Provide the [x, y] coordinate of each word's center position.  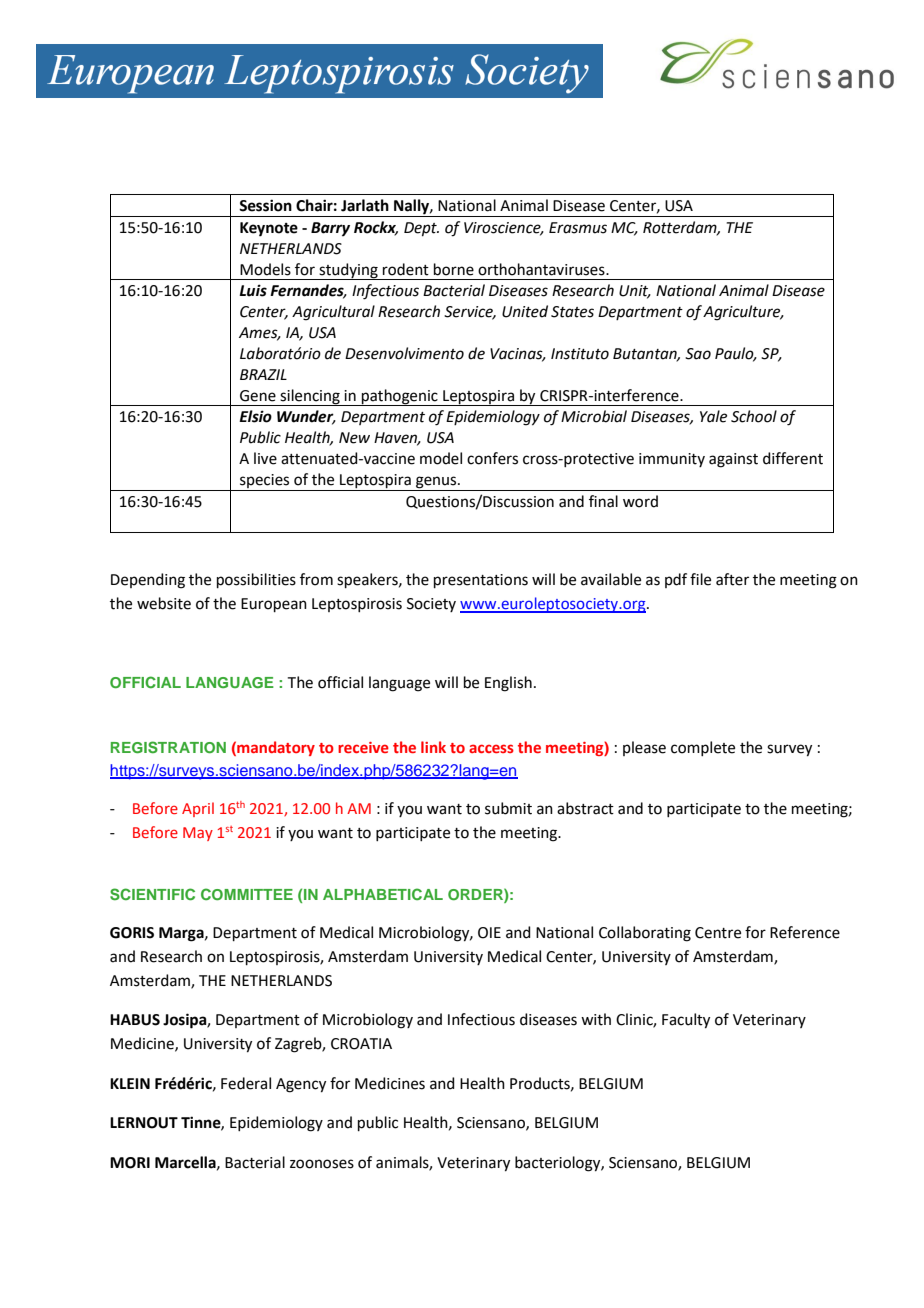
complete [703, 748]
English [508, 684]
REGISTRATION [168, 747]
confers [492, 458]
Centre [718, 933]
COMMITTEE [247, 894]
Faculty [686, 1021]
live [265, 458]
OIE [489, 933]
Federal [246, 1083]
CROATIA [361, 1044]
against [733, 460]
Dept [421, 229]
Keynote [269, 229]
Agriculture [743, 313]
